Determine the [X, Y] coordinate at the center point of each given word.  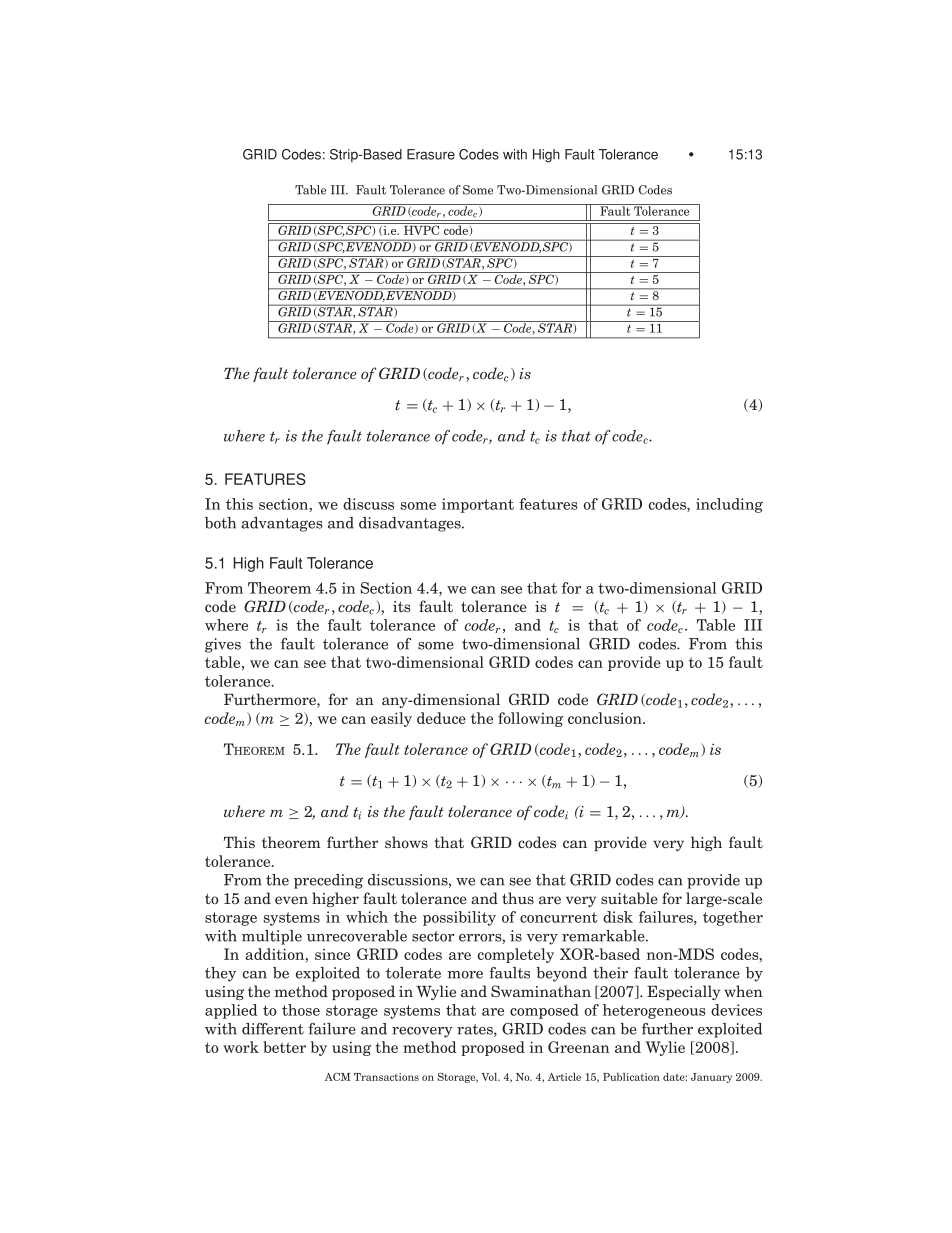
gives [223, 645]
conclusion [606, 718]
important [478, 505]
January [711, 1078]
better [284, 1047]
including [729, 505]
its [402, 606]
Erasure [431, 154]
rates [476, 1030]
